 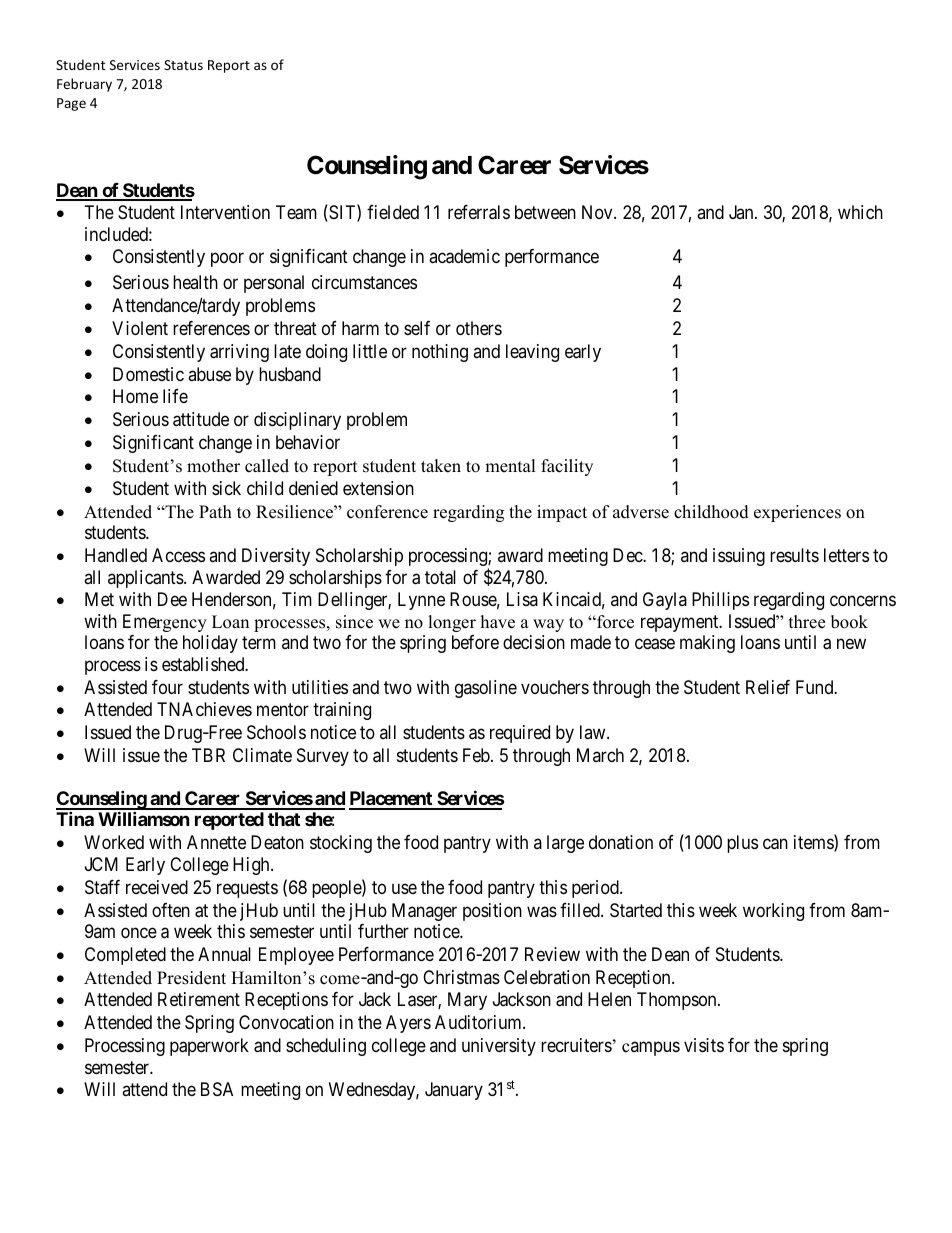 What do you see at coordinates (768, 687) in the page?
I see `Relief` at bounding box center [768, 687].
